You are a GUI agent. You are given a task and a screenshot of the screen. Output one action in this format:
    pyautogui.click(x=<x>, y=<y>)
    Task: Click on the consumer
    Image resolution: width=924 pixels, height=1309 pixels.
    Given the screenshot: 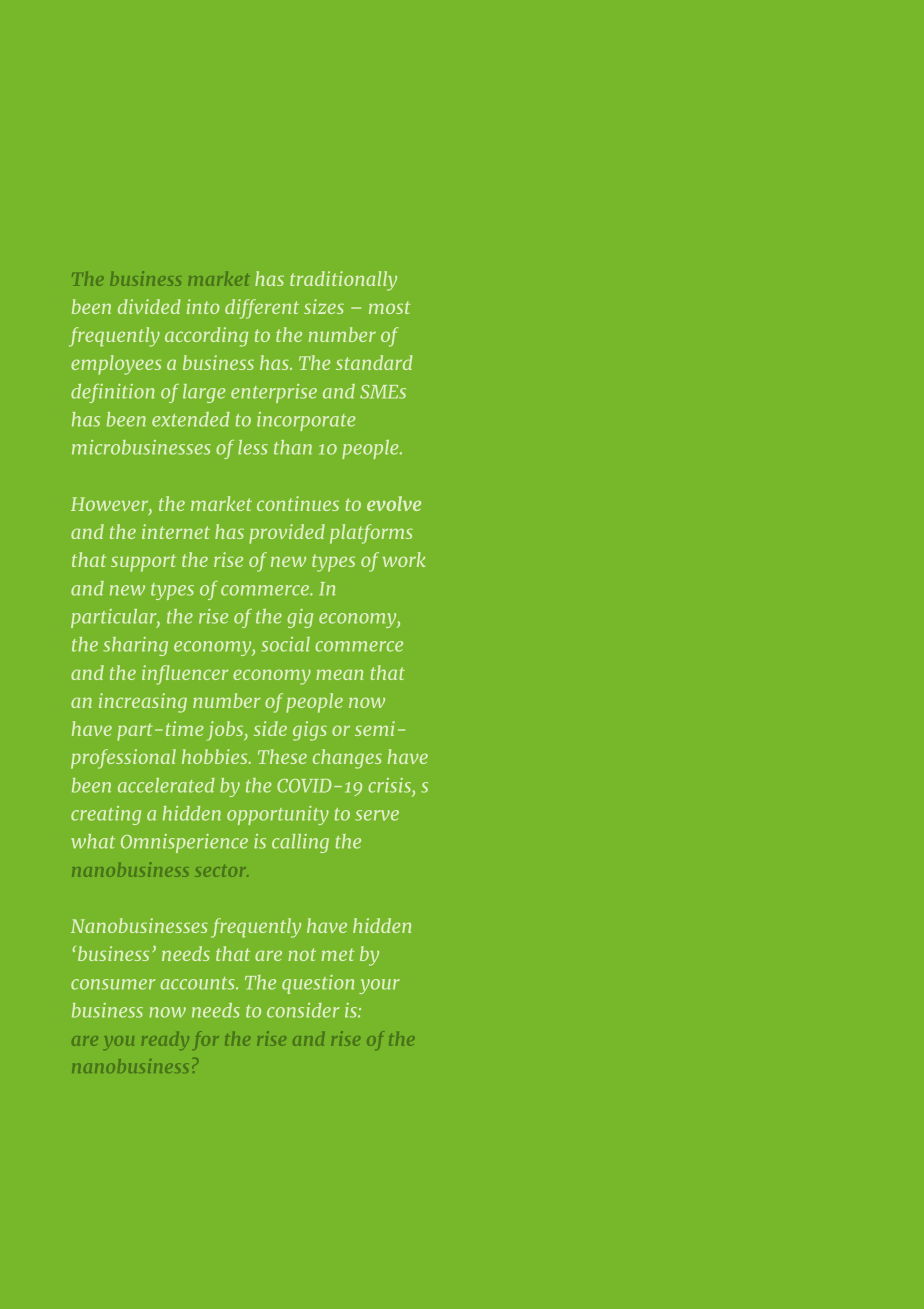 What is the action you would take?
    pyautogui.click(x=113, y=984)
